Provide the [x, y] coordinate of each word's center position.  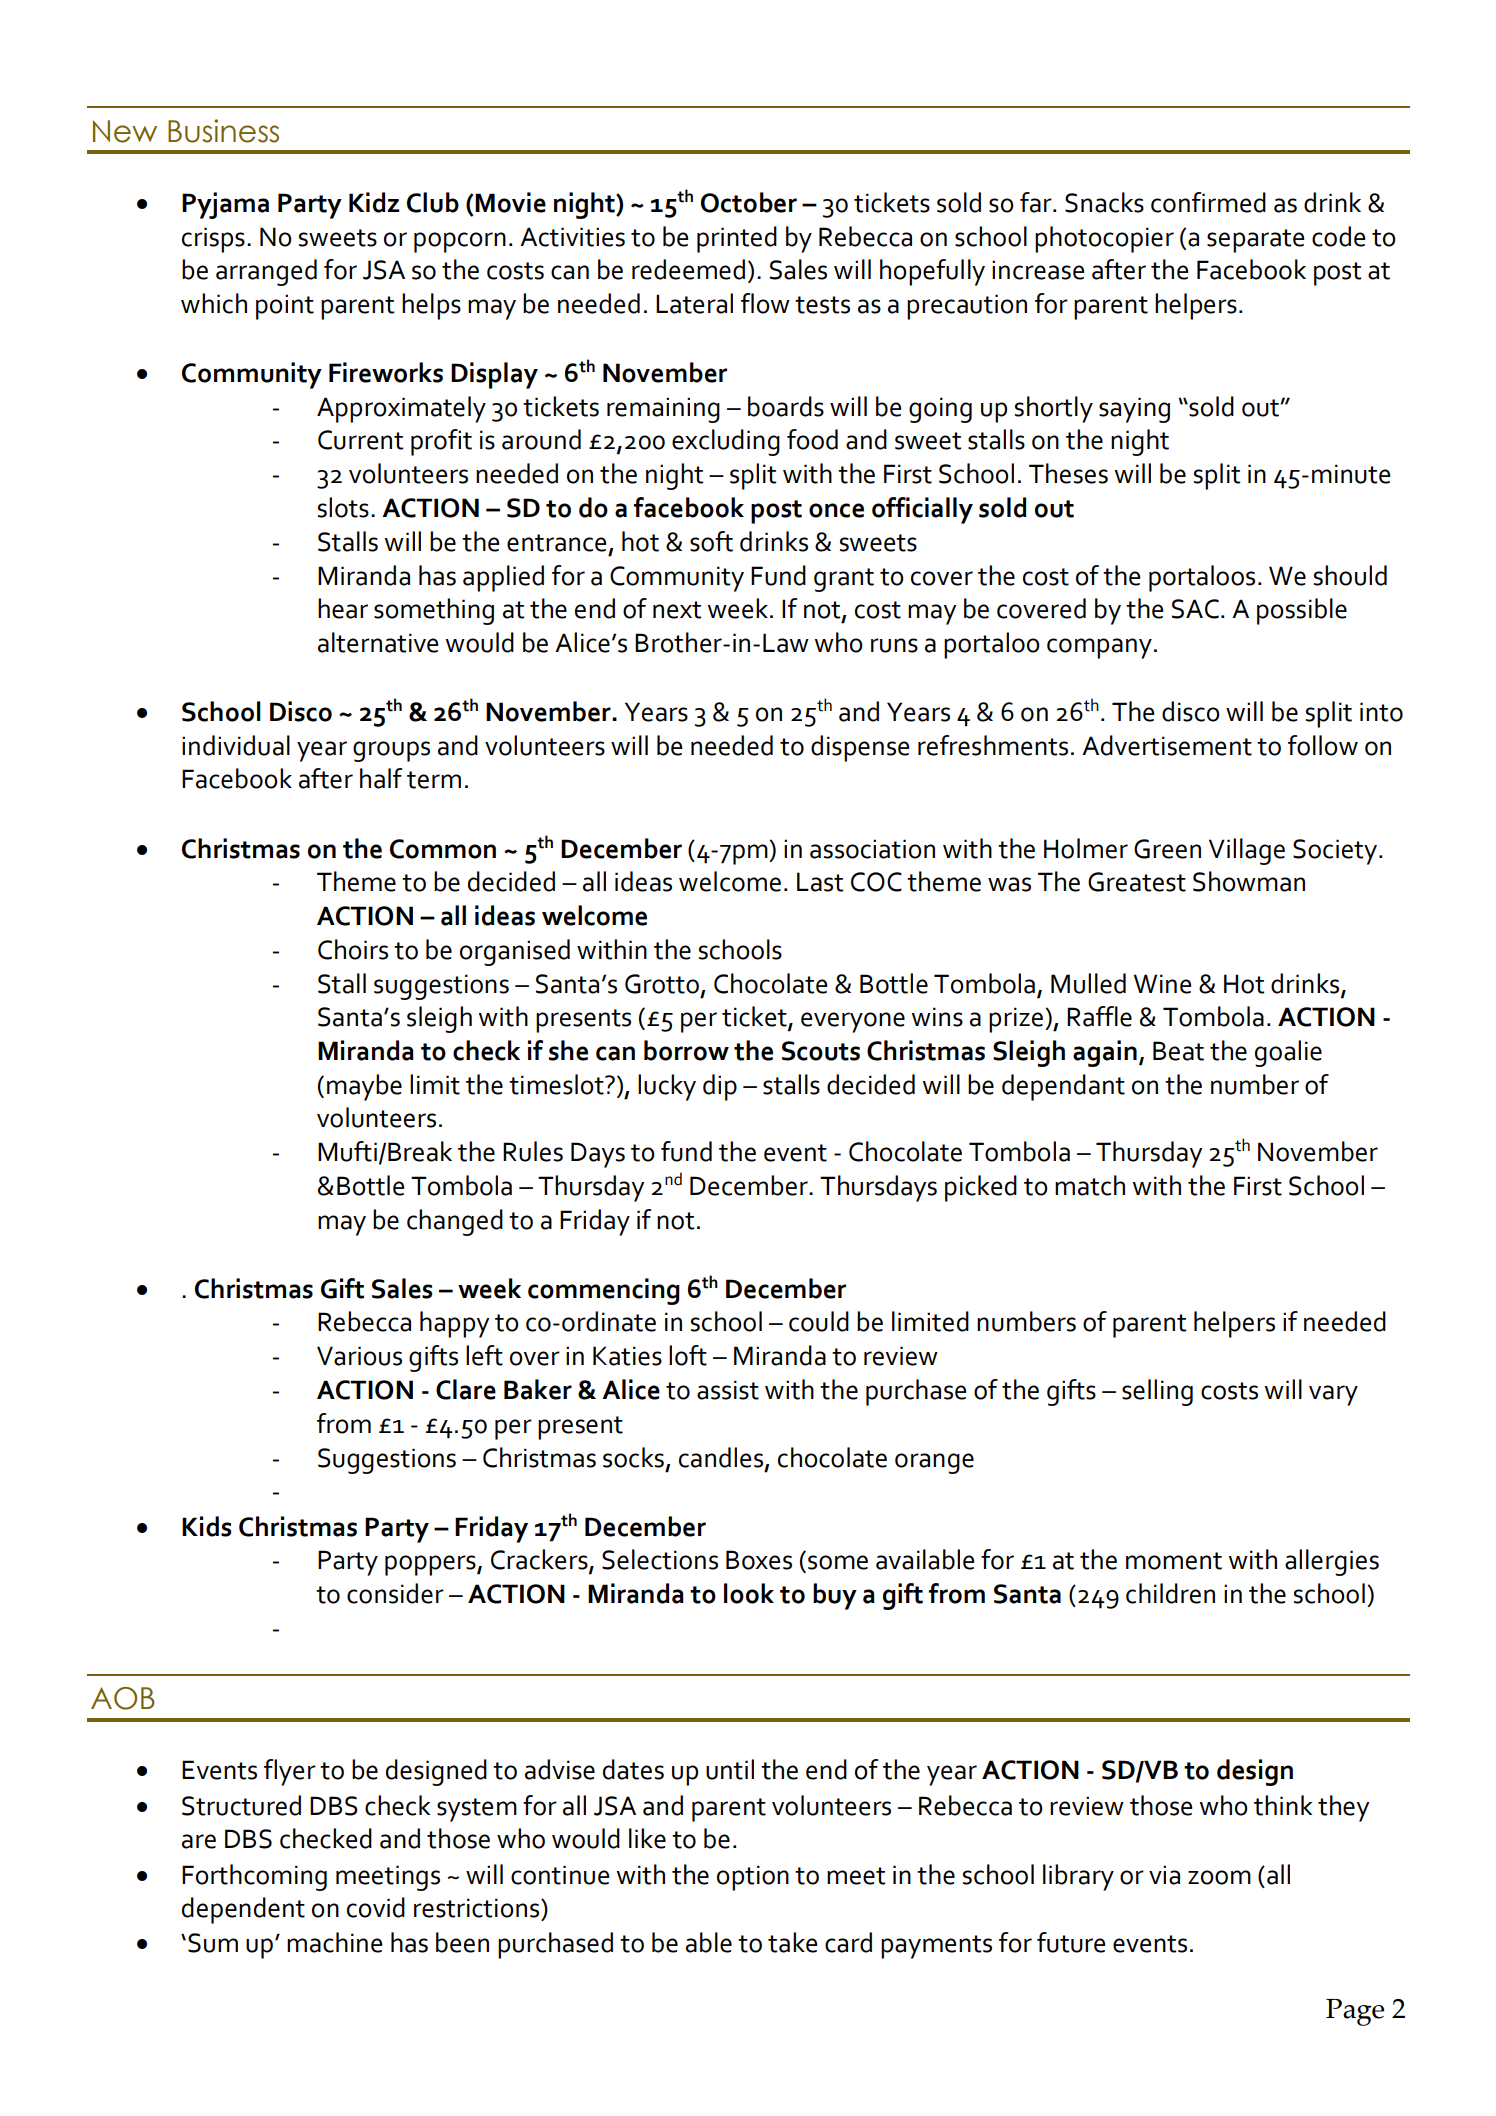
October [749, 202]
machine [334, 1942]
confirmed [1208, 202]
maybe [364, 1087]
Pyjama [225, 205]
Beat [1178, 1051]
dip [720, 1087]
